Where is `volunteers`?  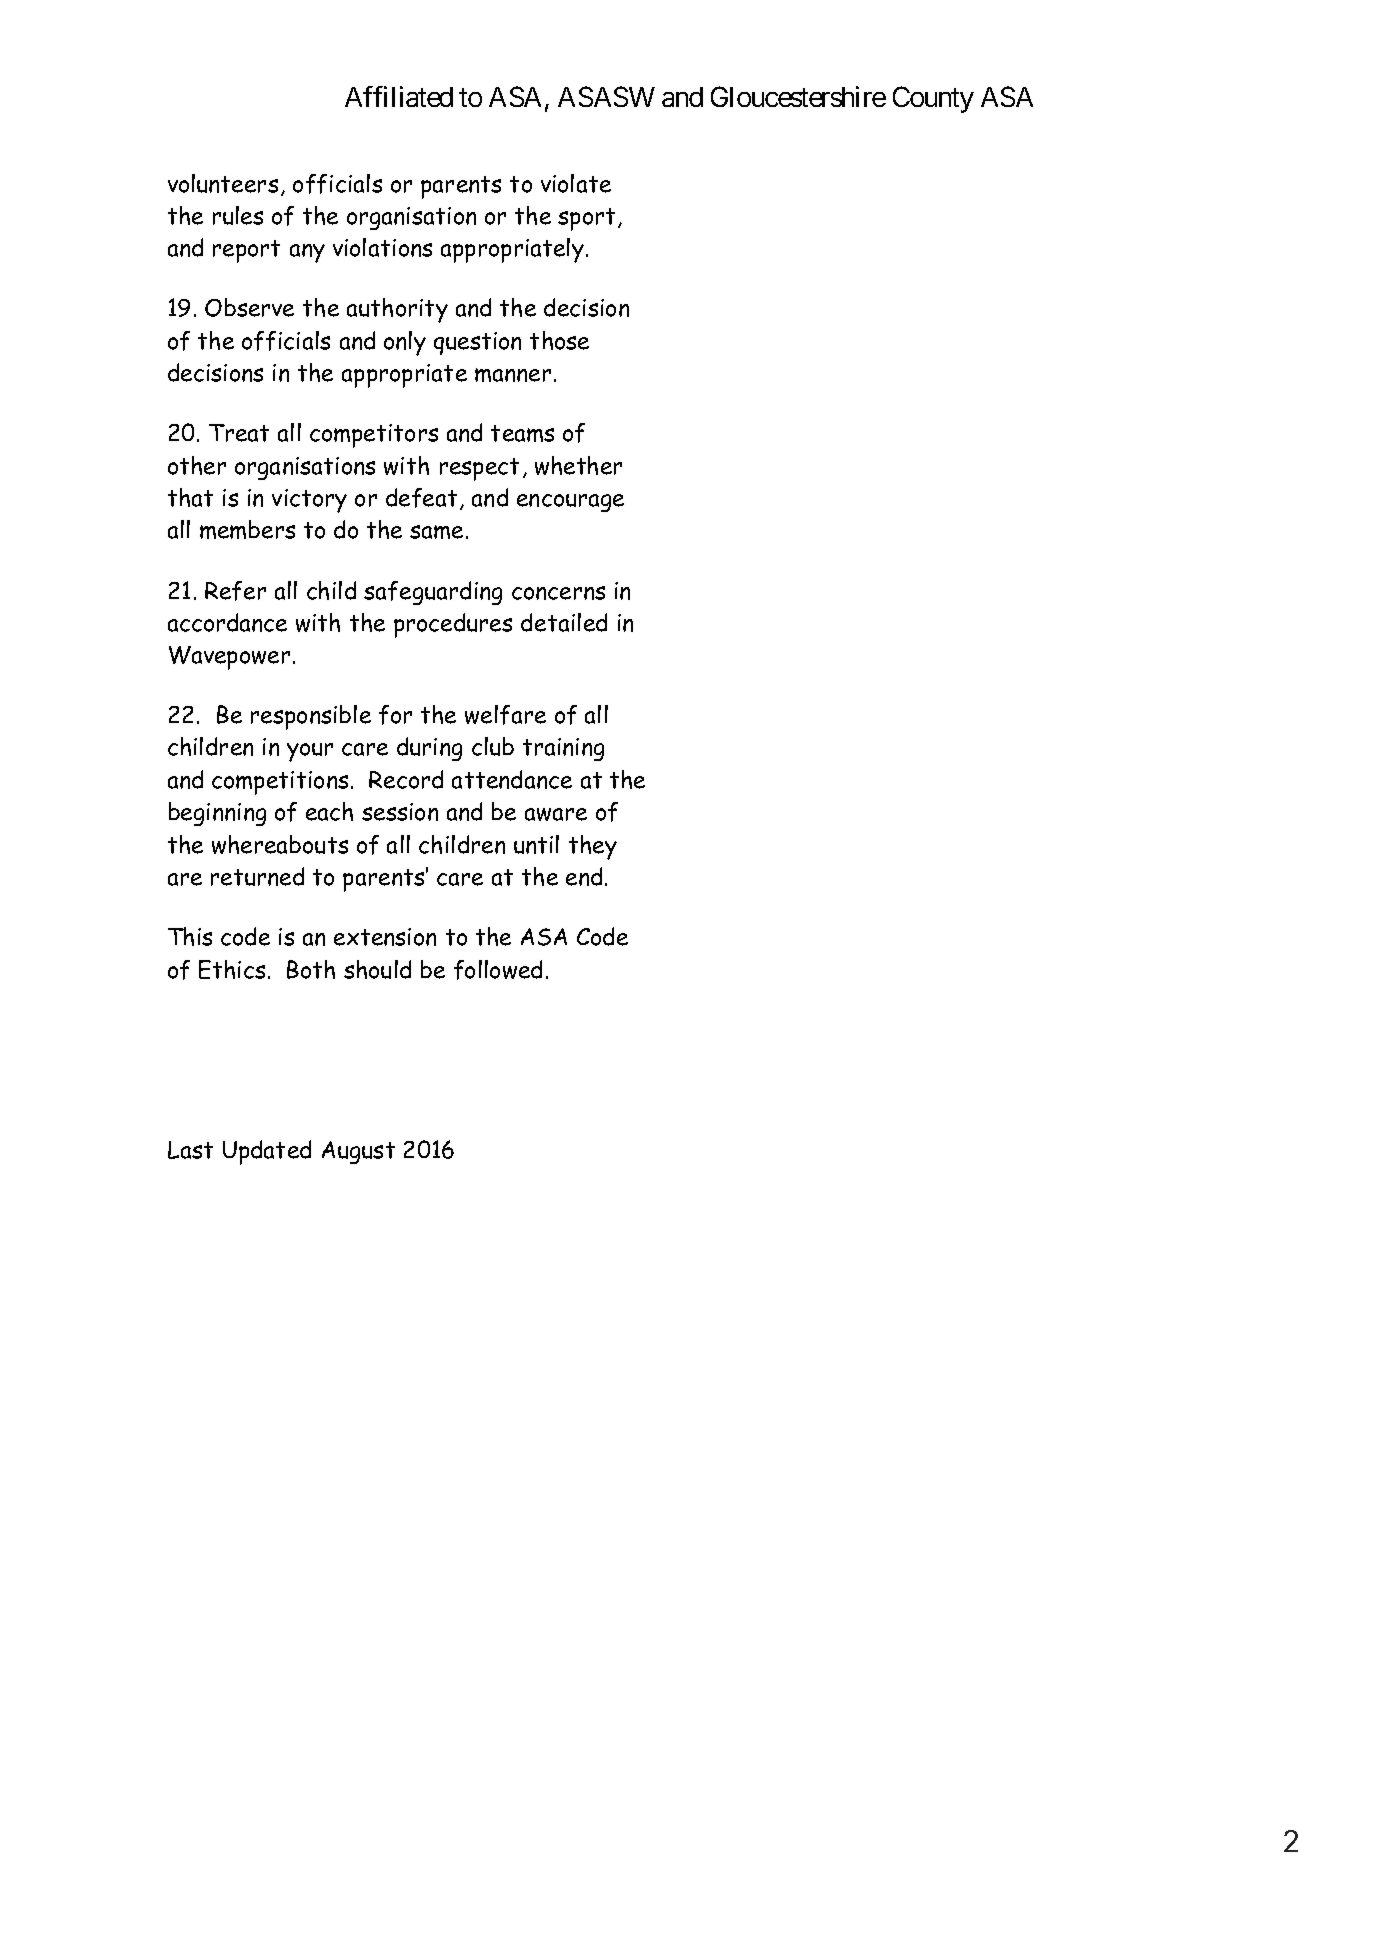 volunteers is located at coordinates (223, 183).
